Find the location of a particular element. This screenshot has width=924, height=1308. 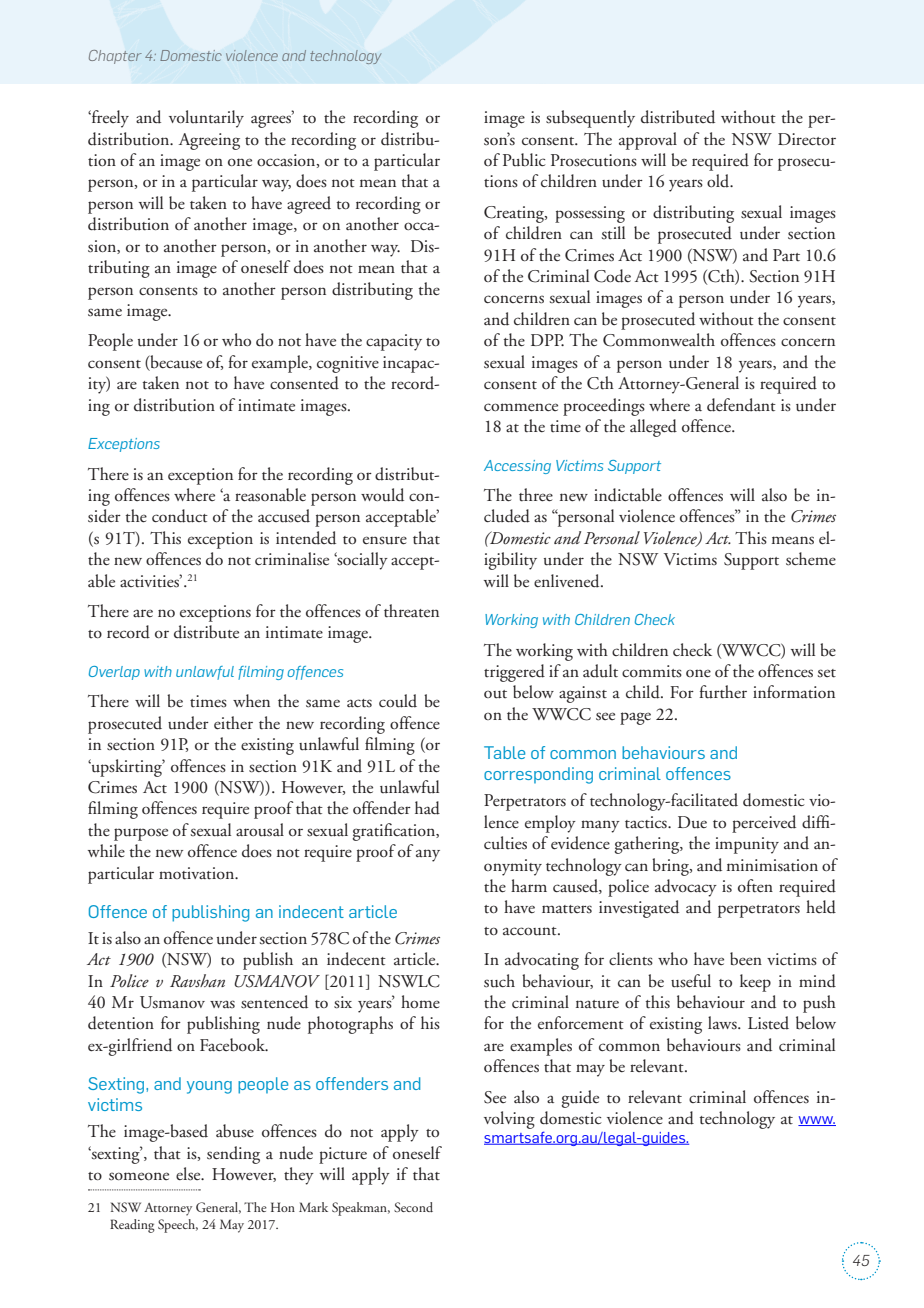

voluntarily is located at coordinates (206, 119).
